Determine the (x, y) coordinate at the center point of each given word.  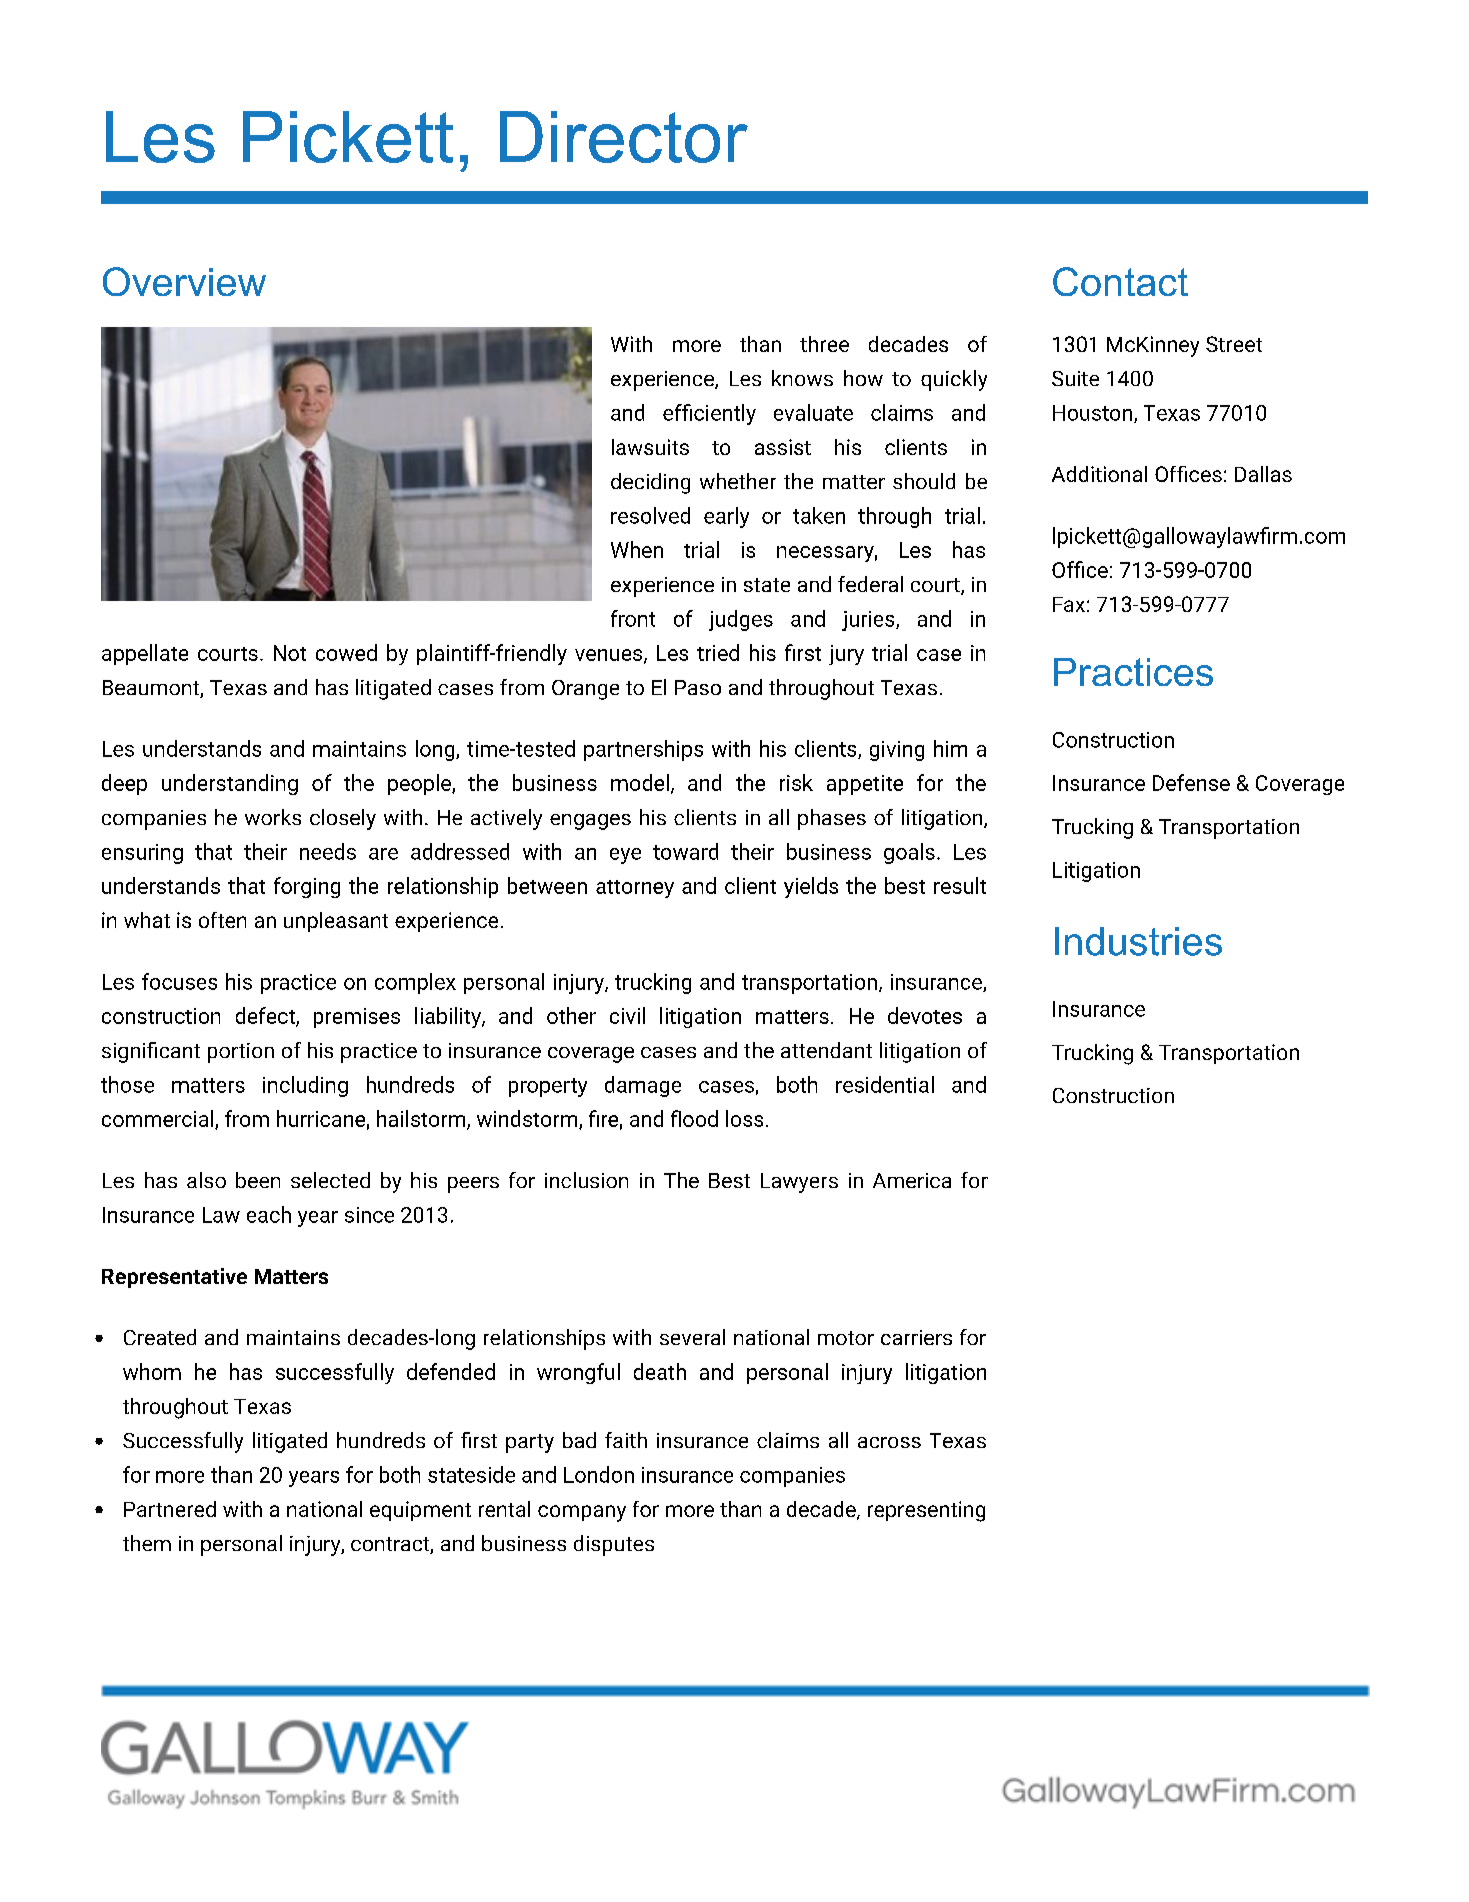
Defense (1191, 782)
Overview (184, 281)
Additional (1099, 474)
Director (624, 137)
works (273, 817)
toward (685, 851)
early (726, 517)
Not (290, 653)
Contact (1120, 281)
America (912, 1180)
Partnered (170, 1509)
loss (744, 1118)
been (258, 1180)
